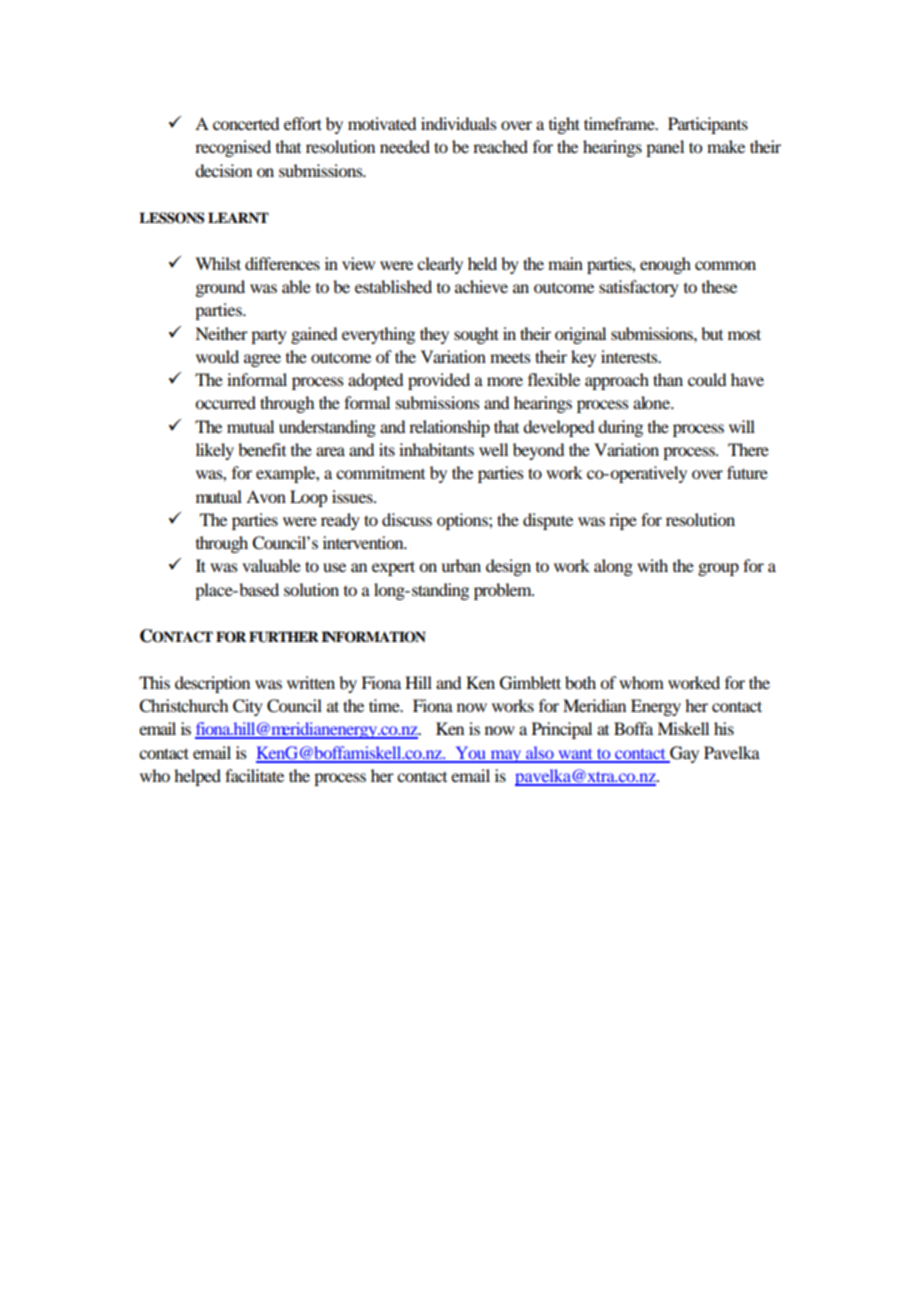 The width and height of the screenshot is (924, 1307). What do you see at coordinates (373, 637) in the screenshot?
I see `INFORMATION` at bounding box center [373, 637].
